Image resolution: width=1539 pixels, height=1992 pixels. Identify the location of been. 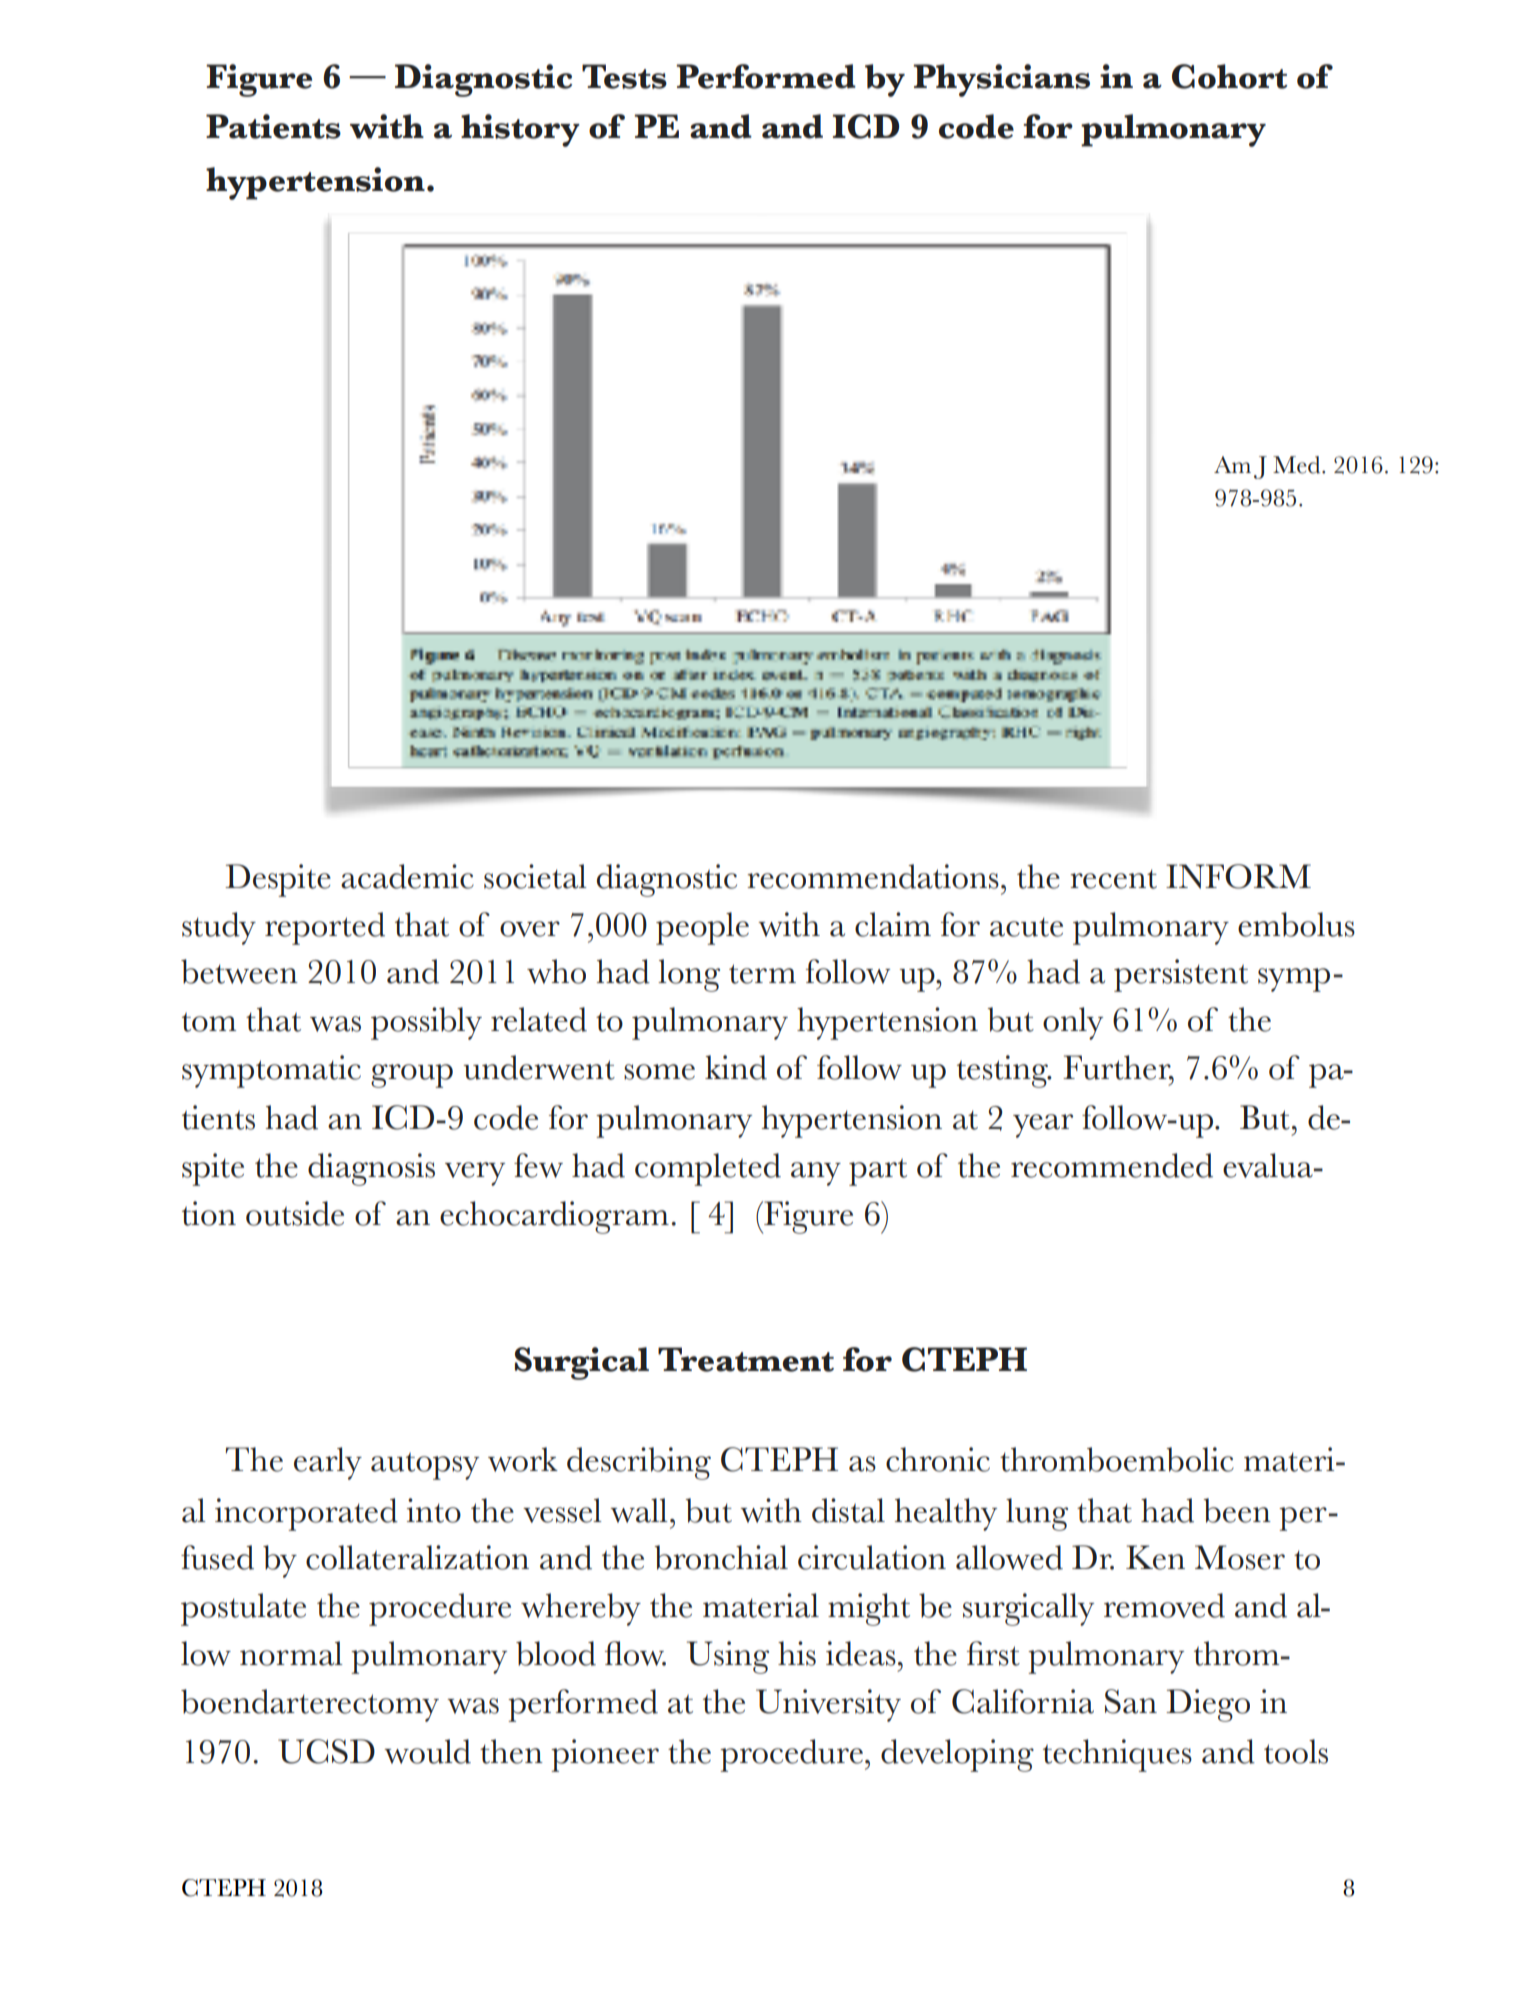
(1237, 1510).
